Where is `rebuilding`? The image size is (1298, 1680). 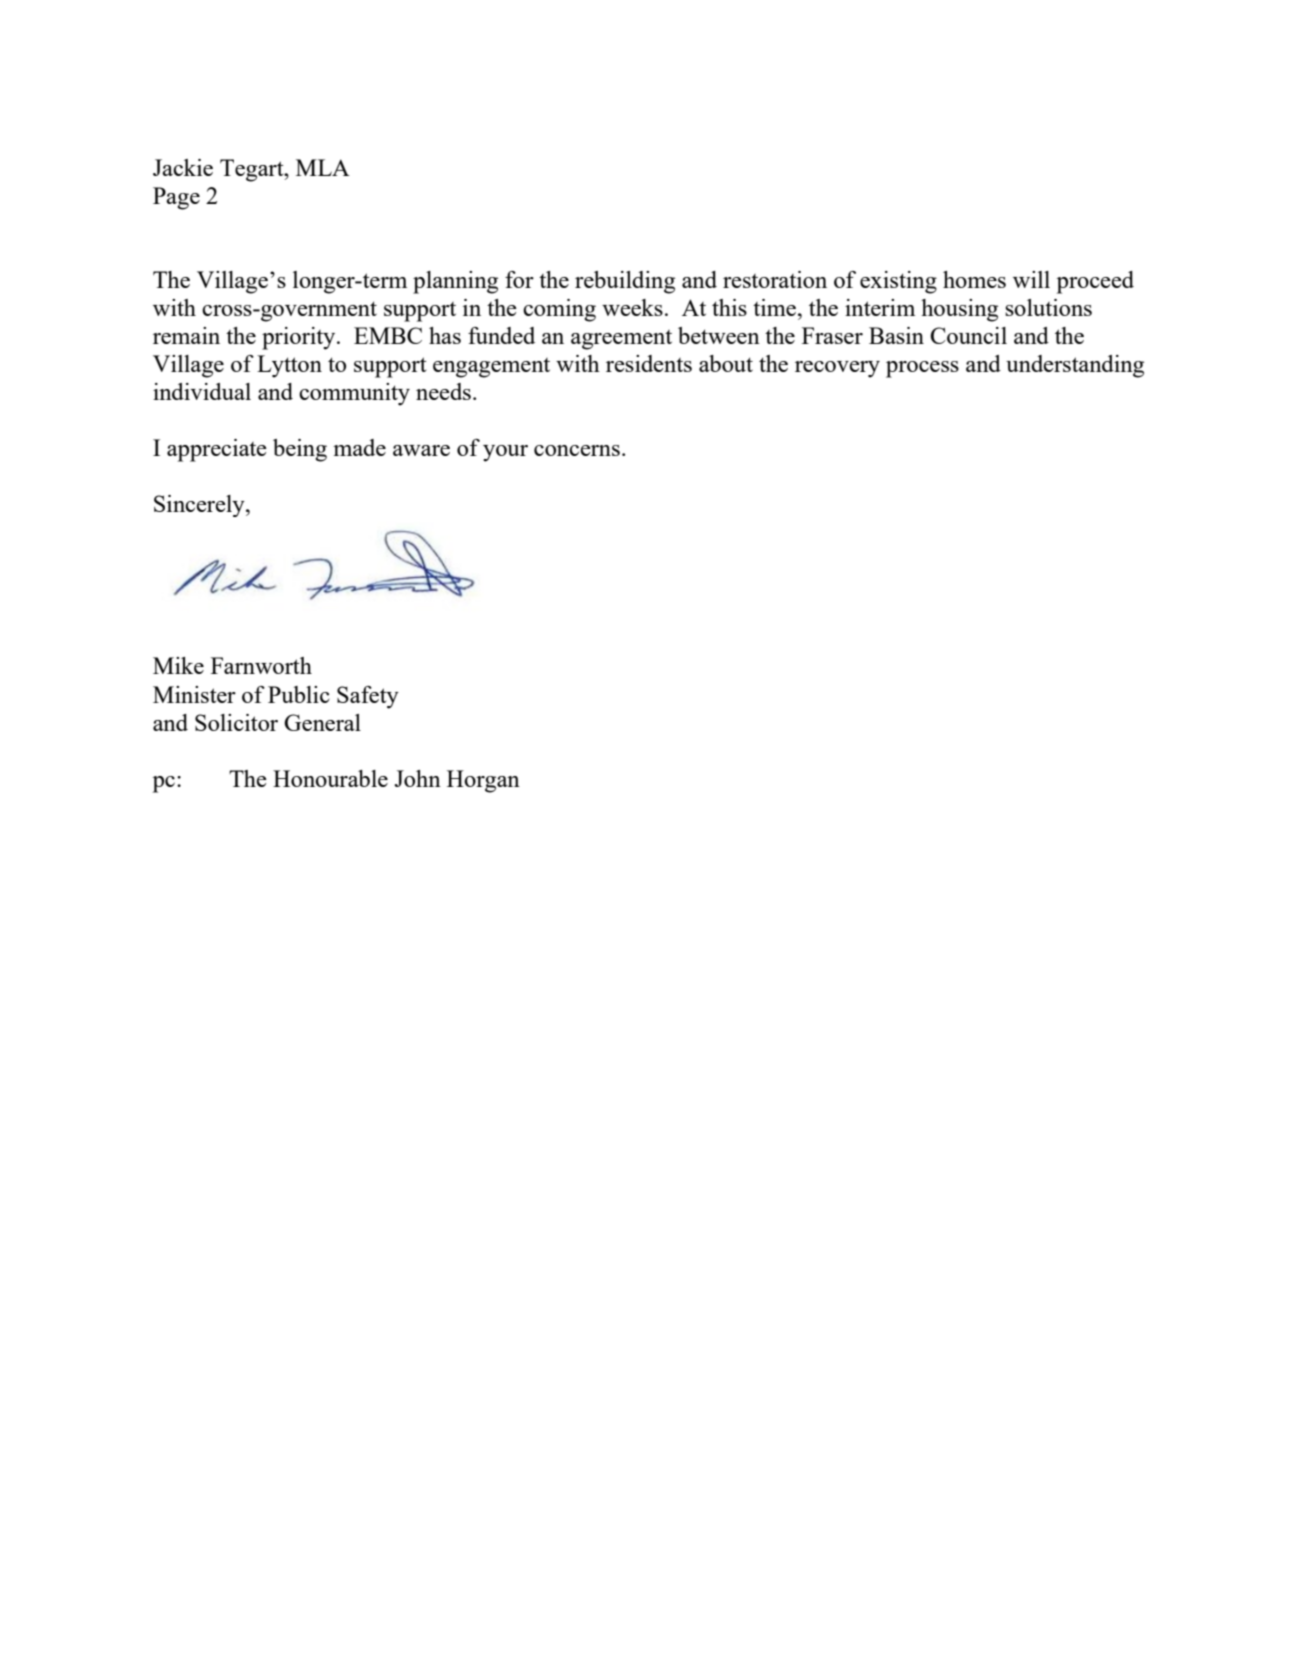
rebuilding is located at coordinates (625, 282).
